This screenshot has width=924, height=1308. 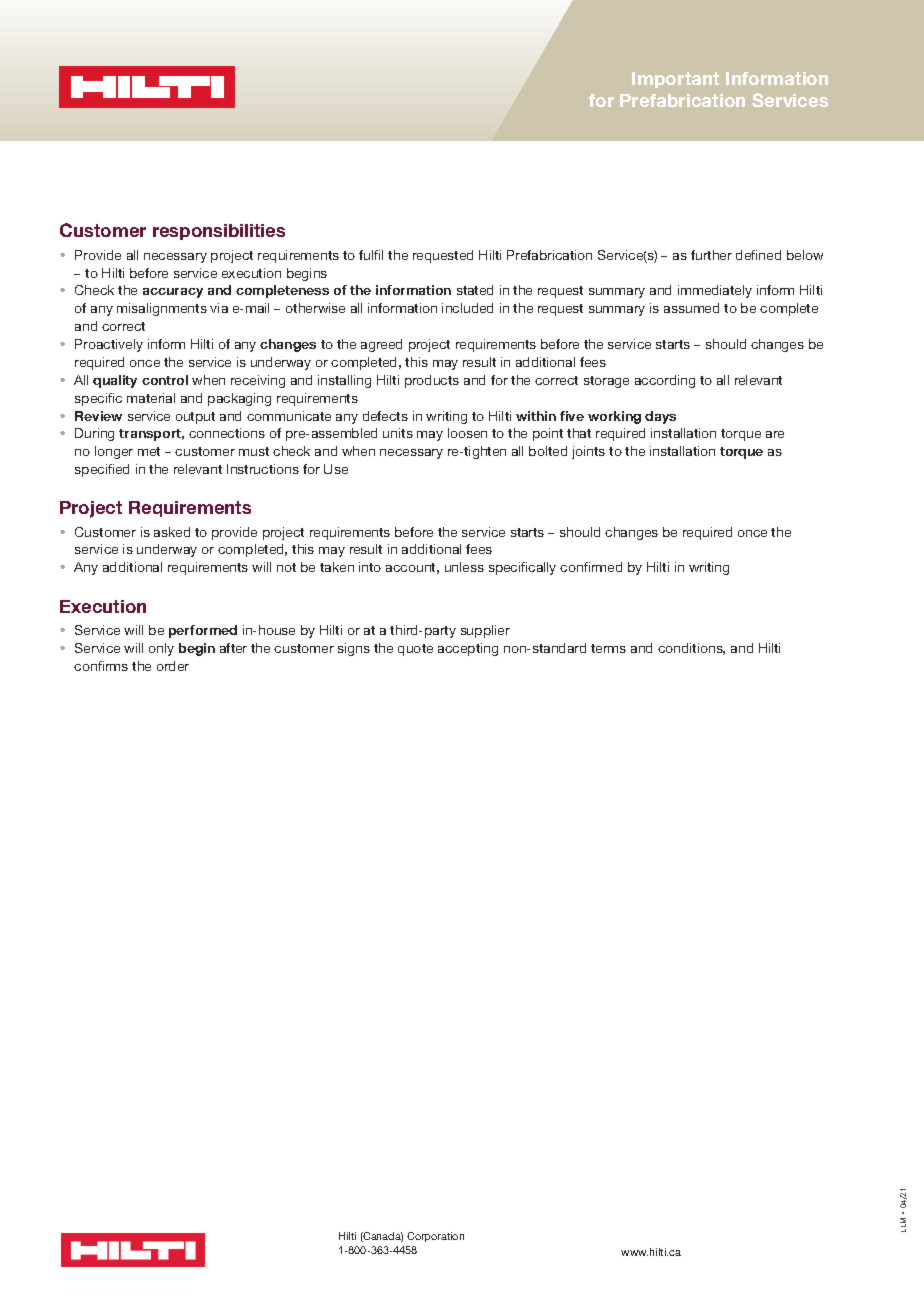 What do you see at coordinates (149, 451) in the screenshot?
I see `met` at bounding box center [149, 451].
